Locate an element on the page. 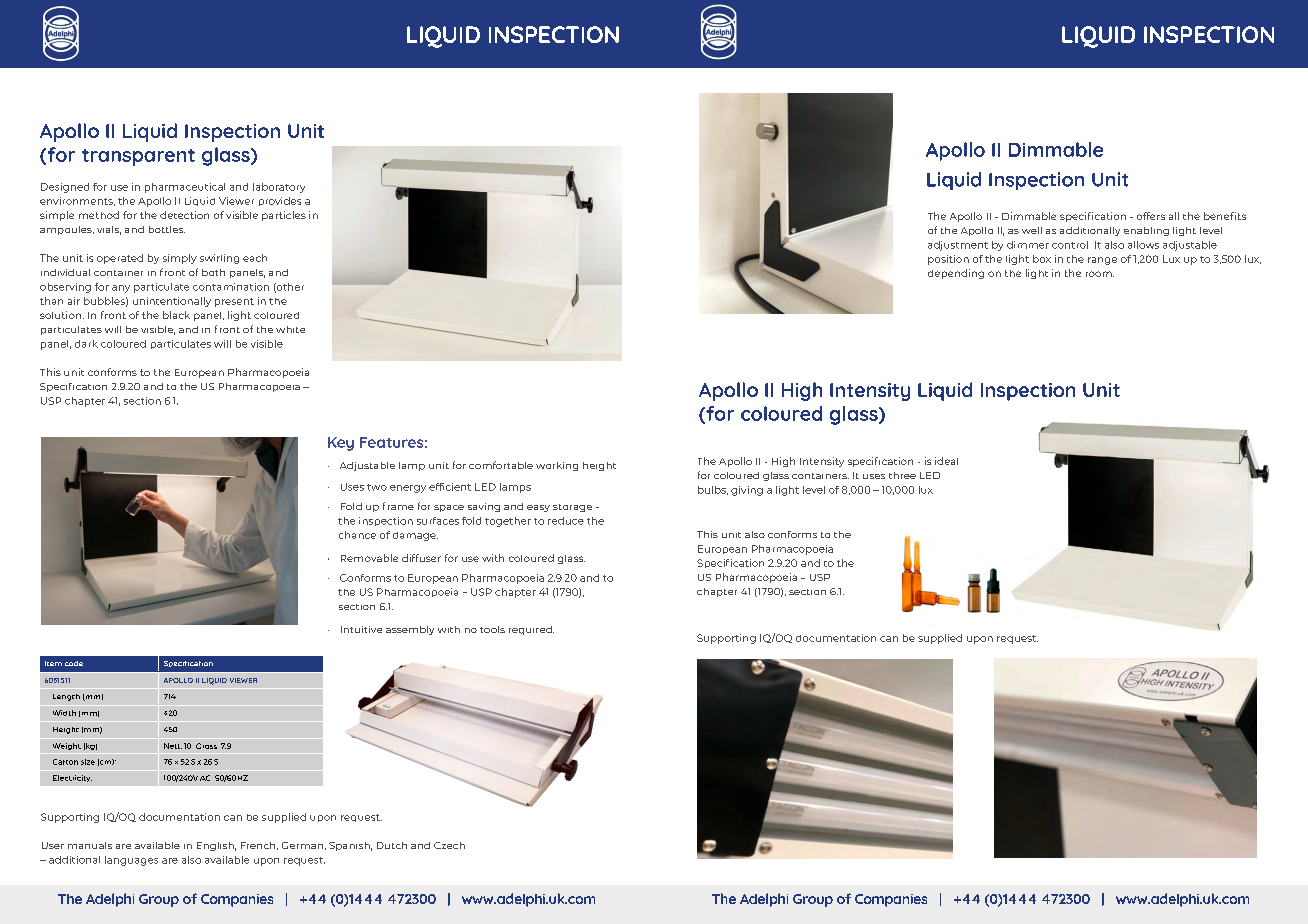 This image has width=1308, height=924. Czech is located at coordinates (449, 845).
